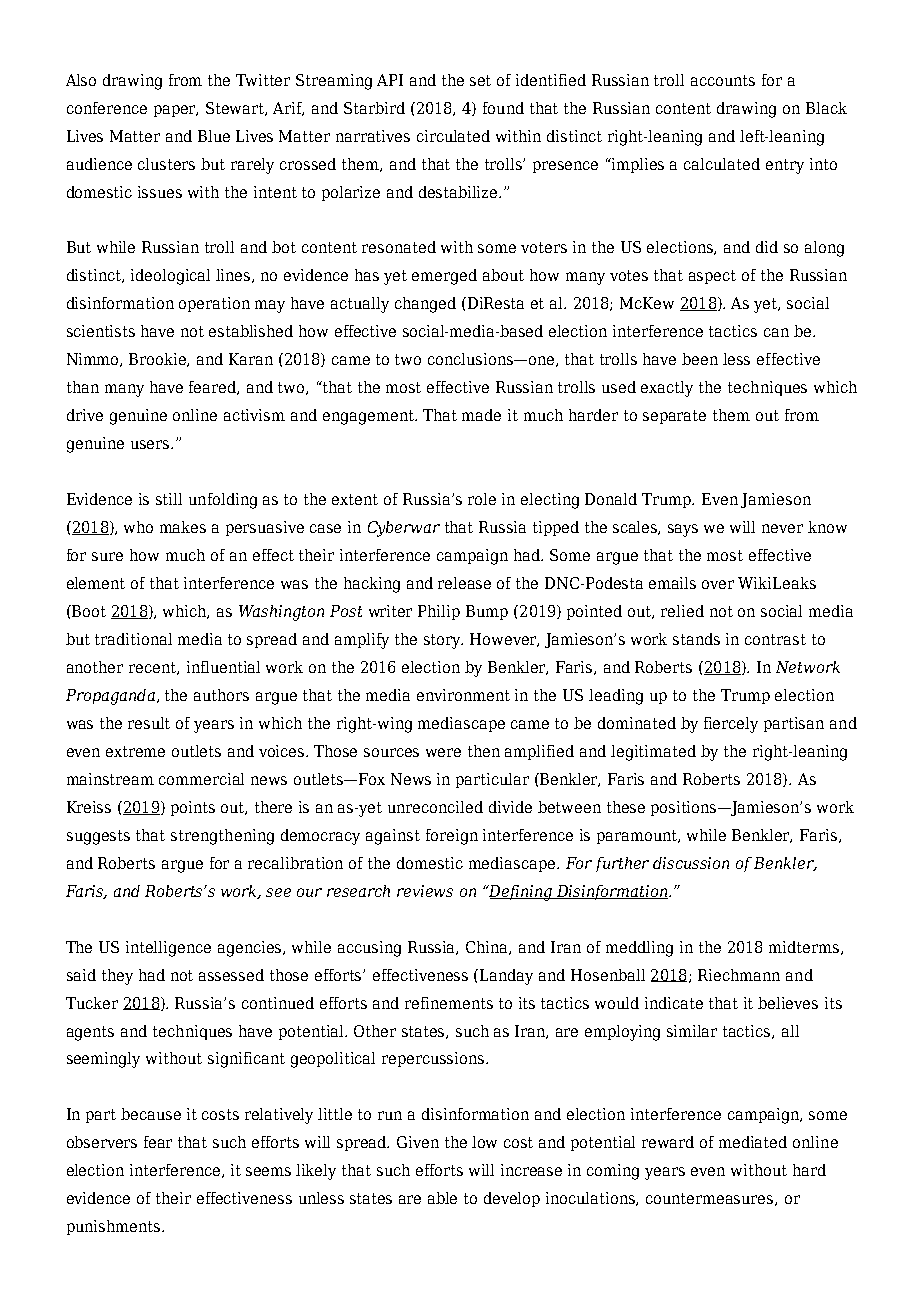  Describe the element at coordinates (115, 1227) in the screenshot. I see `punishments` at that location.
